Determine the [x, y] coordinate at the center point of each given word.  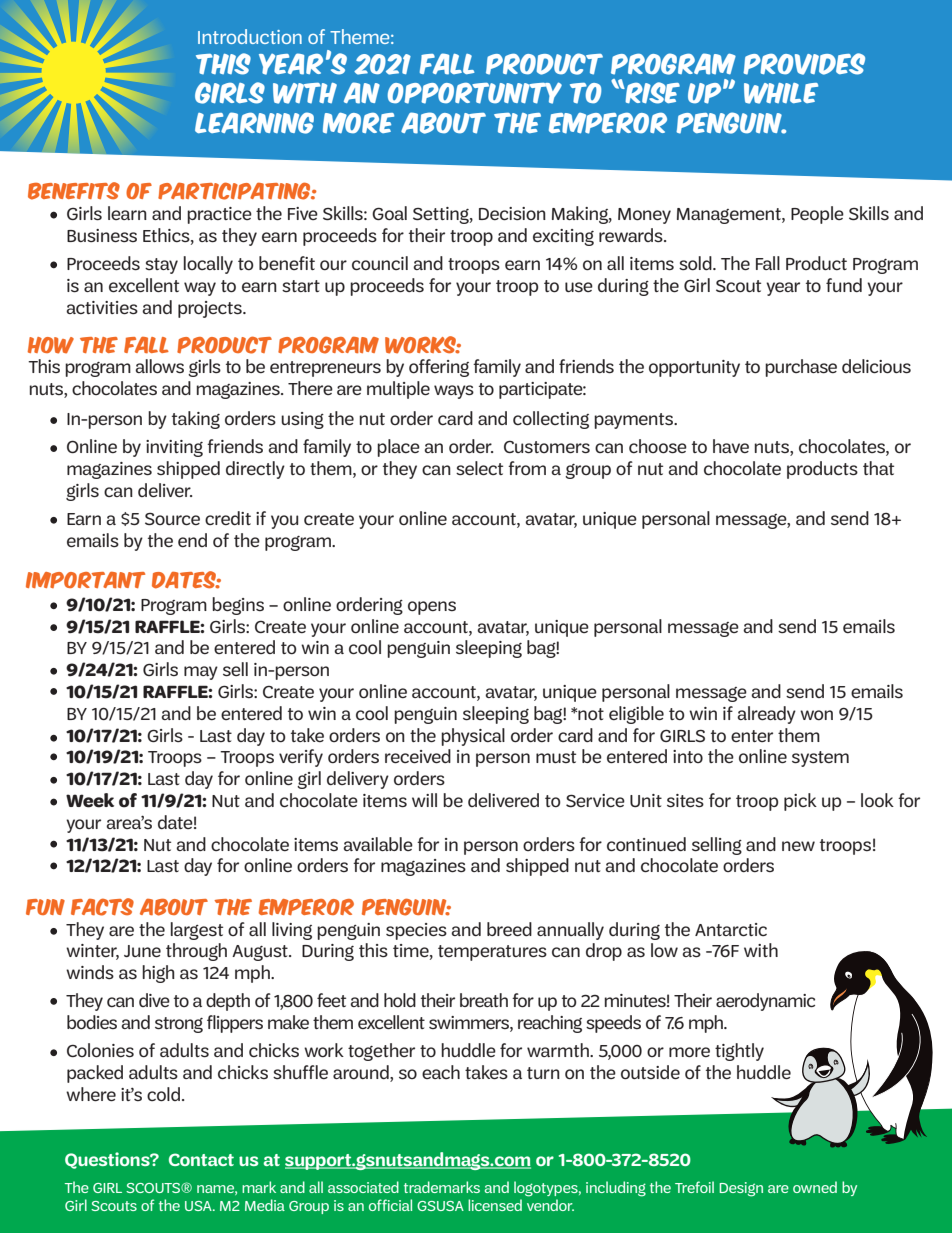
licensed [495, 1205]
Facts [102, 907]
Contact [201, 1159]
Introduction [250, 36]
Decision [512, 213]
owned [815, 1187]
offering [439, 368]
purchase [801, 368]
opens [432, 608]
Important [85, 580]
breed [509, 929]
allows [159, 366]
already [766, 715]
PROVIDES [804, 64]
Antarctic [731, 929]
